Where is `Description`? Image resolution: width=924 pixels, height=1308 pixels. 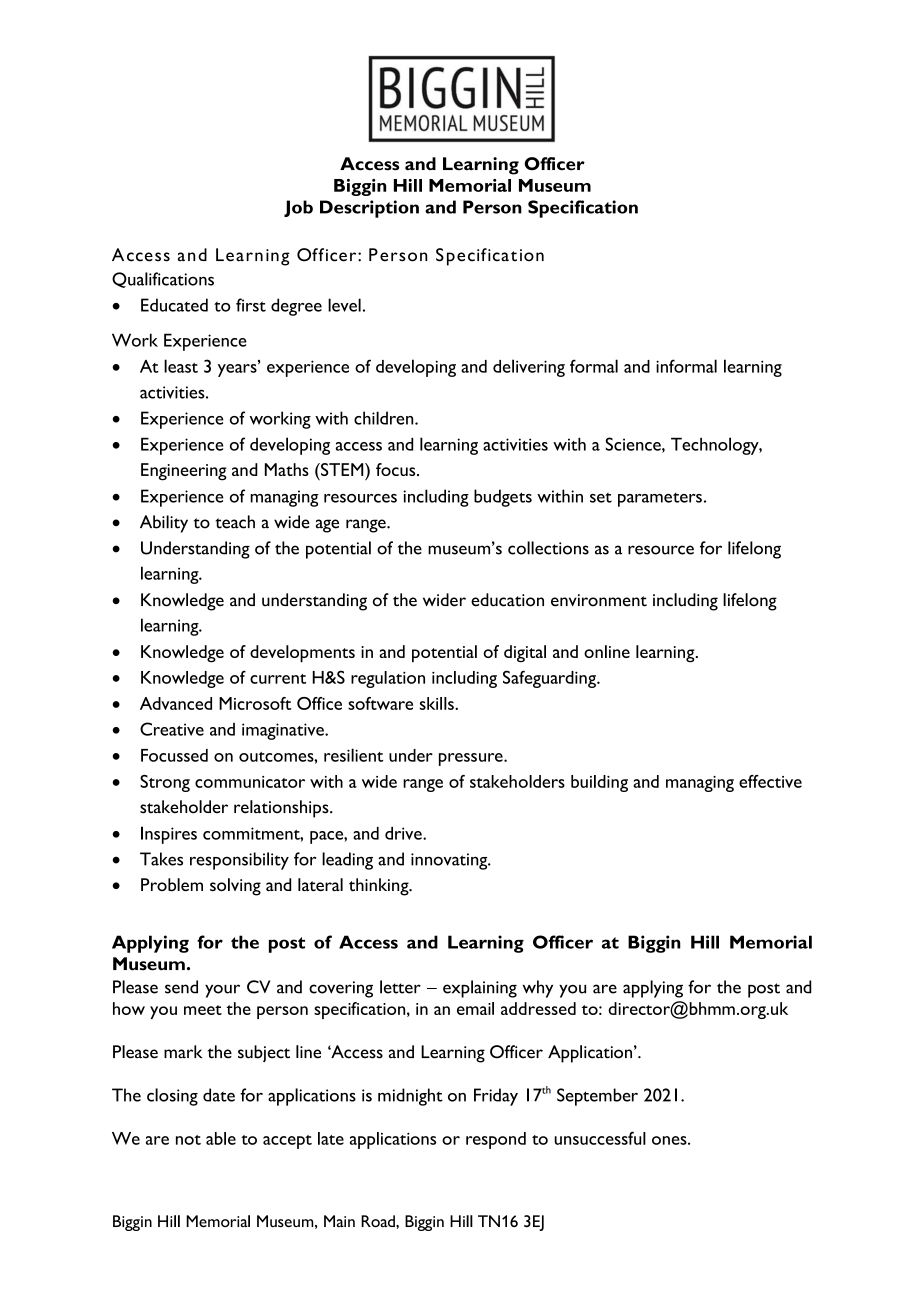
Description is located at coordinates (369, 209).
